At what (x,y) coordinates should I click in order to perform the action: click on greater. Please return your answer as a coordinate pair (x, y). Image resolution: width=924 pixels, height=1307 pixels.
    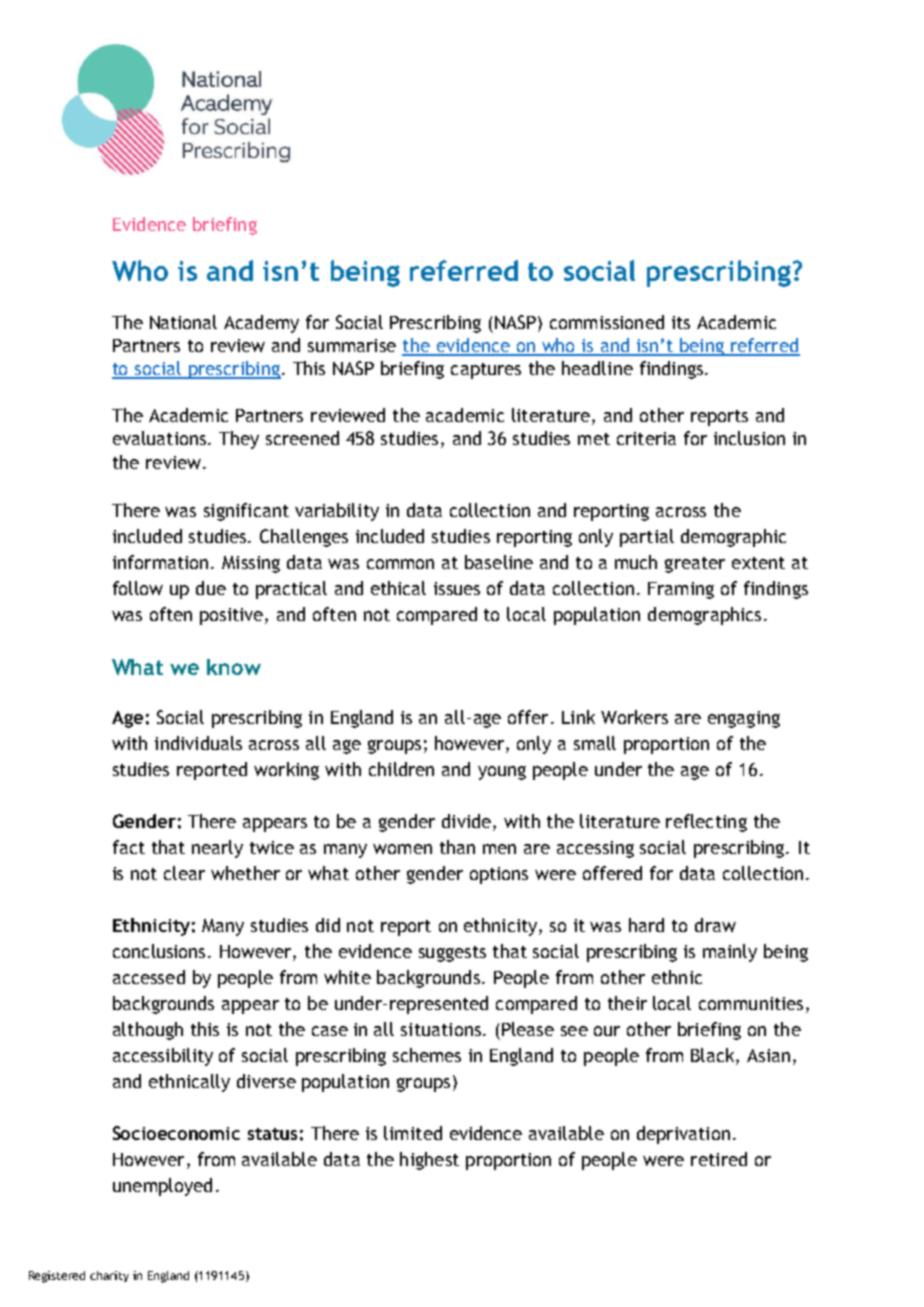
    Looking at the image, I should click on (695, 565).
